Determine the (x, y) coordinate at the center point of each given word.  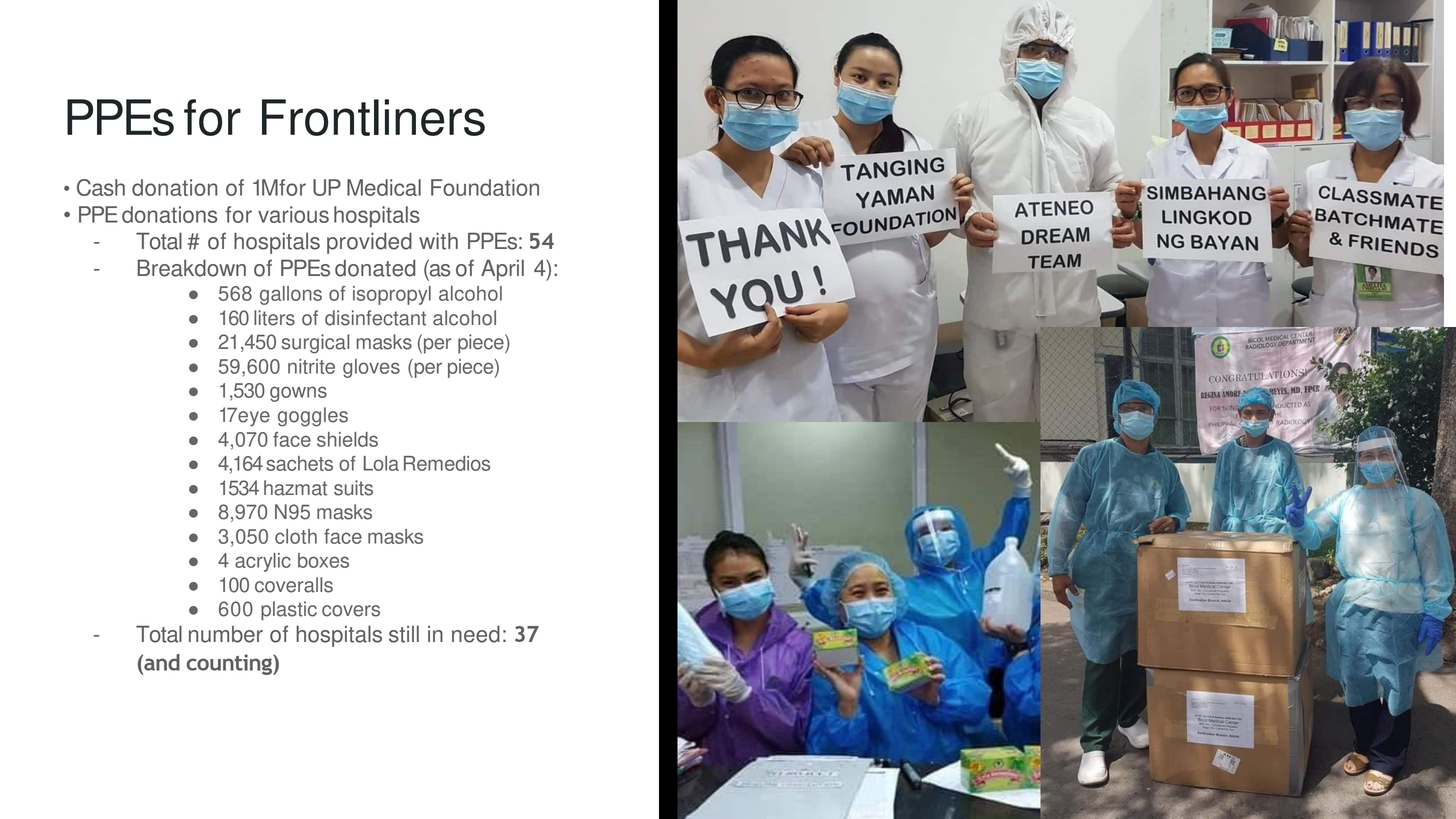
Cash (101, 187)
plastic (289, 611)
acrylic (263, 562)
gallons (291, 295)
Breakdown (192, 268)
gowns (298, 394)
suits (353, 488)
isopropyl (392, 295)
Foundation (485, 187)
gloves (371, 368)
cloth (296, 536)
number (226, 634)
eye (254, 419)
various (293, 214)
